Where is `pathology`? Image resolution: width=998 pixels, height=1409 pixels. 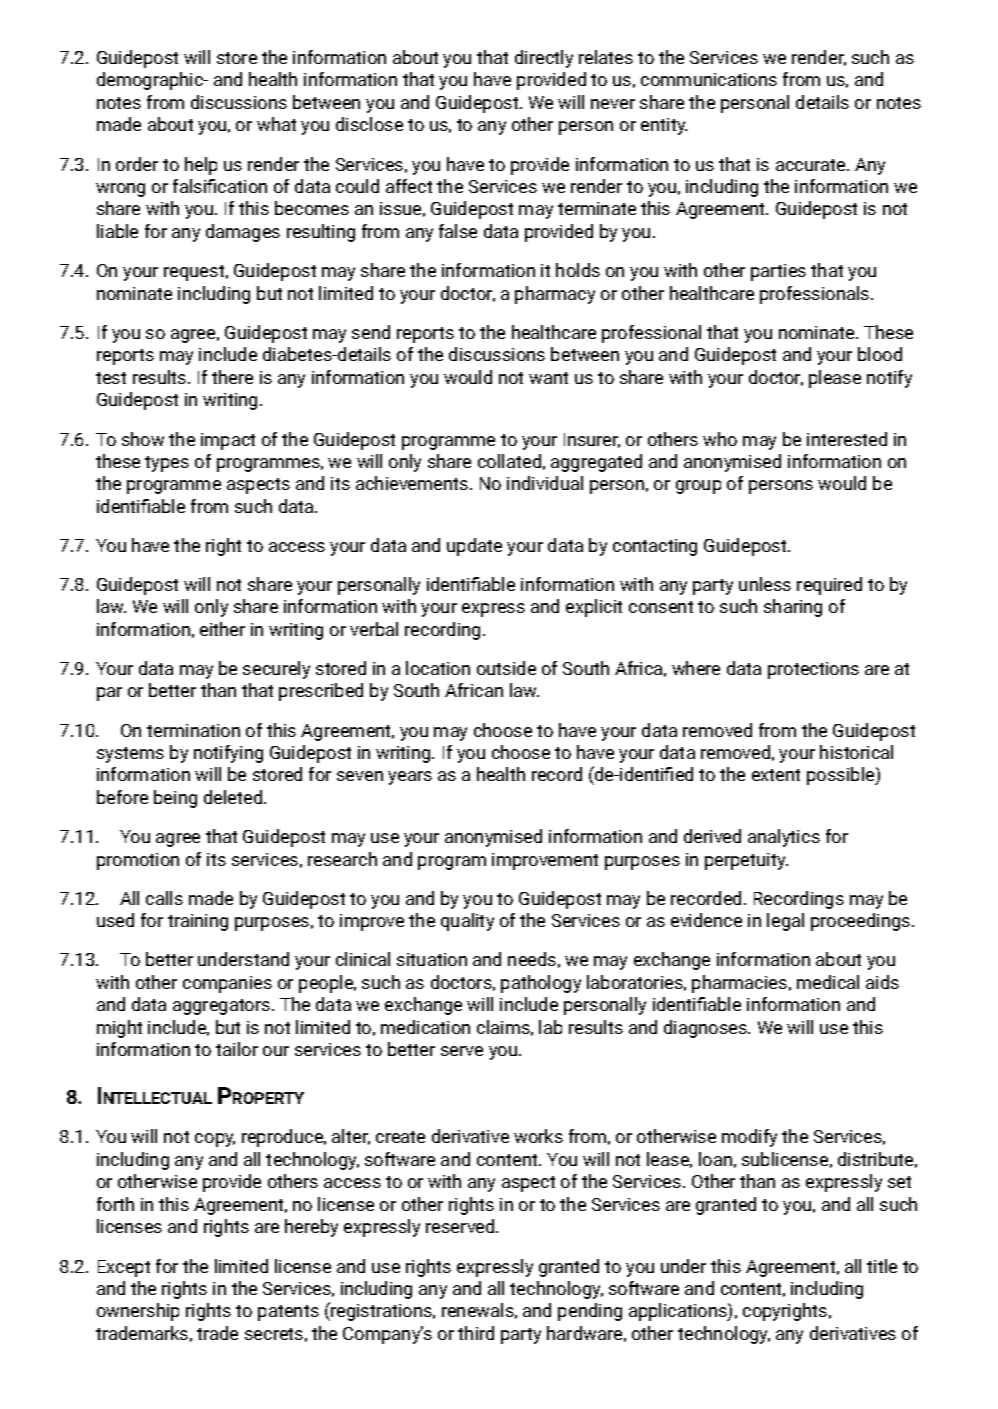
pathology is located at coordinates (541, 984).
